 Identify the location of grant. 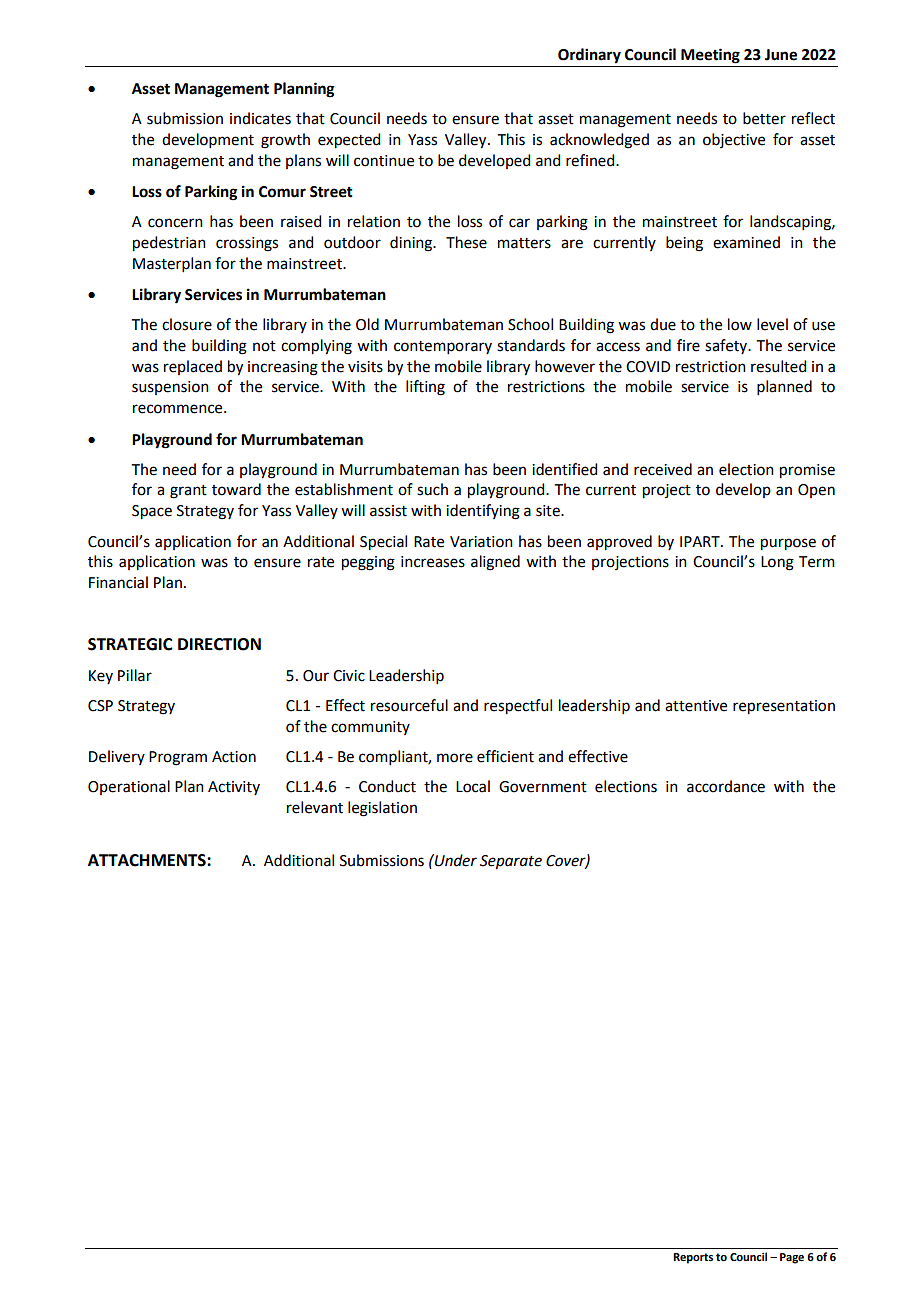
(188, 492).
